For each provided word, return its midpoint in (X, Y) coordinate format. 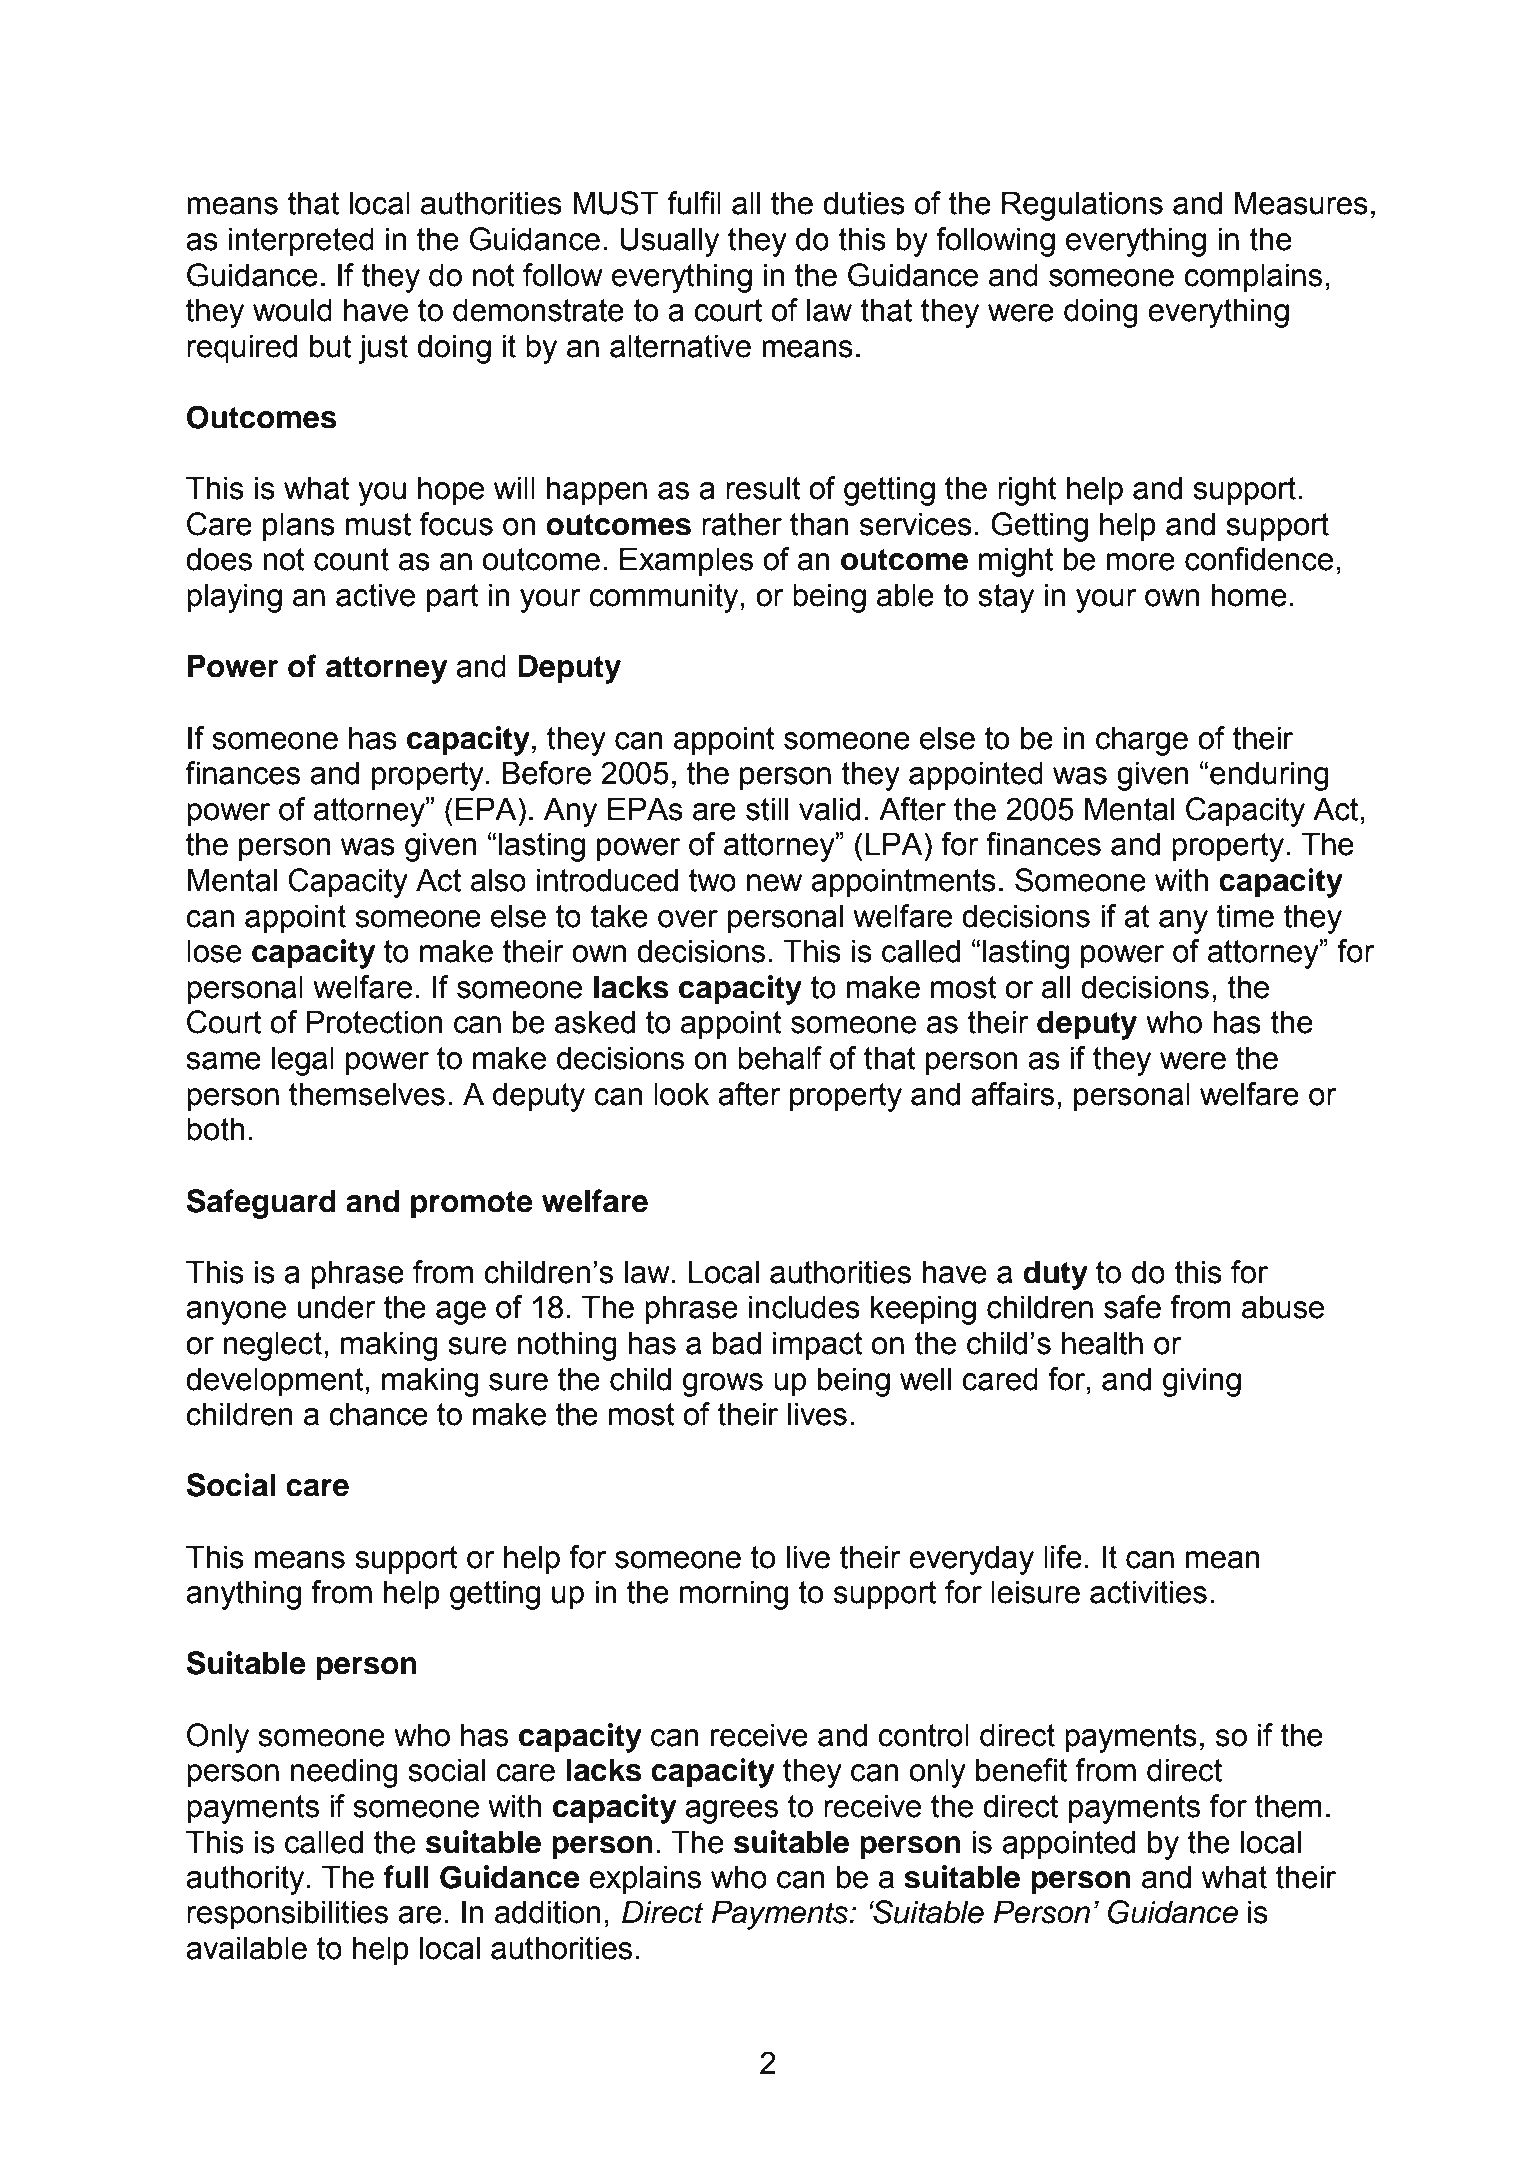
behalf (780, 1058)
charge (1142, 741)
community (665, 598)
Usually (669, 242)
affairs (1012, 1094)
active (375, 595)
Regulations (1082, 206)
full (406, 1877)
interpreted (301, 242)
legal (303, 1061)
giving (1202, 1382)
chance (378, 1414)
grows (723, 1385)
